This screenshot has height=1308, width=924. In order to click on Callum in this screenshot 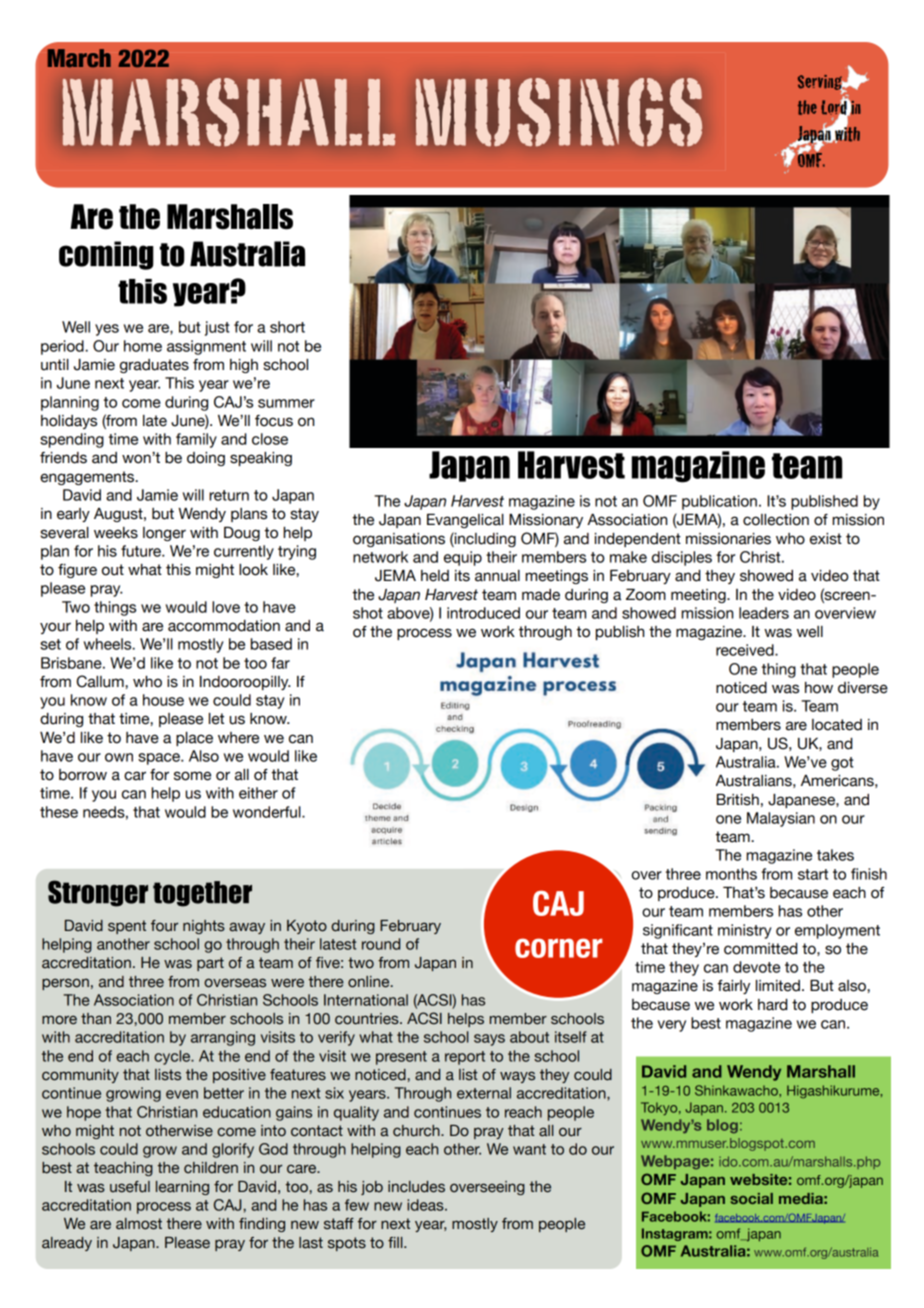, I will do `click(101, 681)`.
